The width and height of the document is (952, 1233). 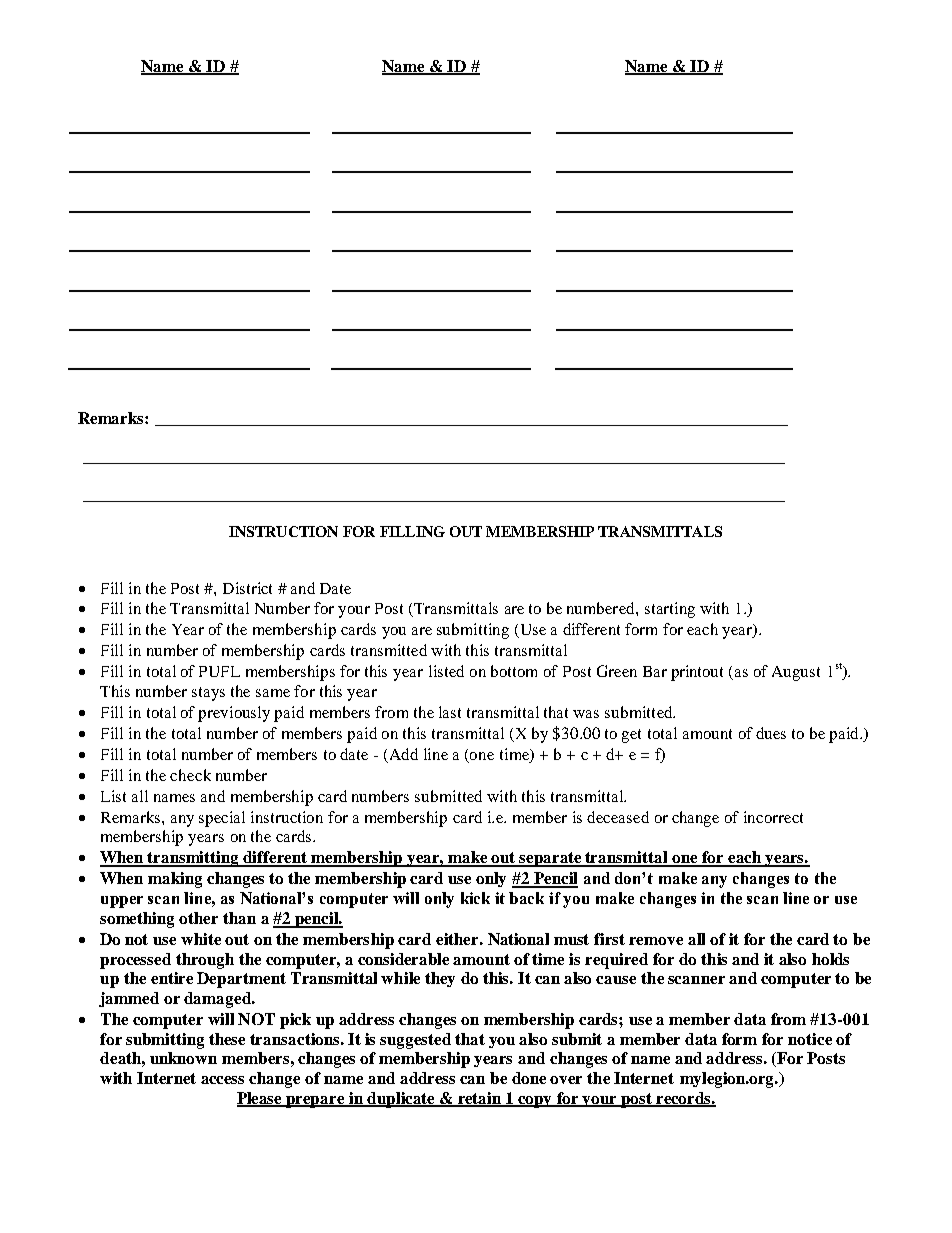 I want to click on access, so click(x=222, y=1080).
